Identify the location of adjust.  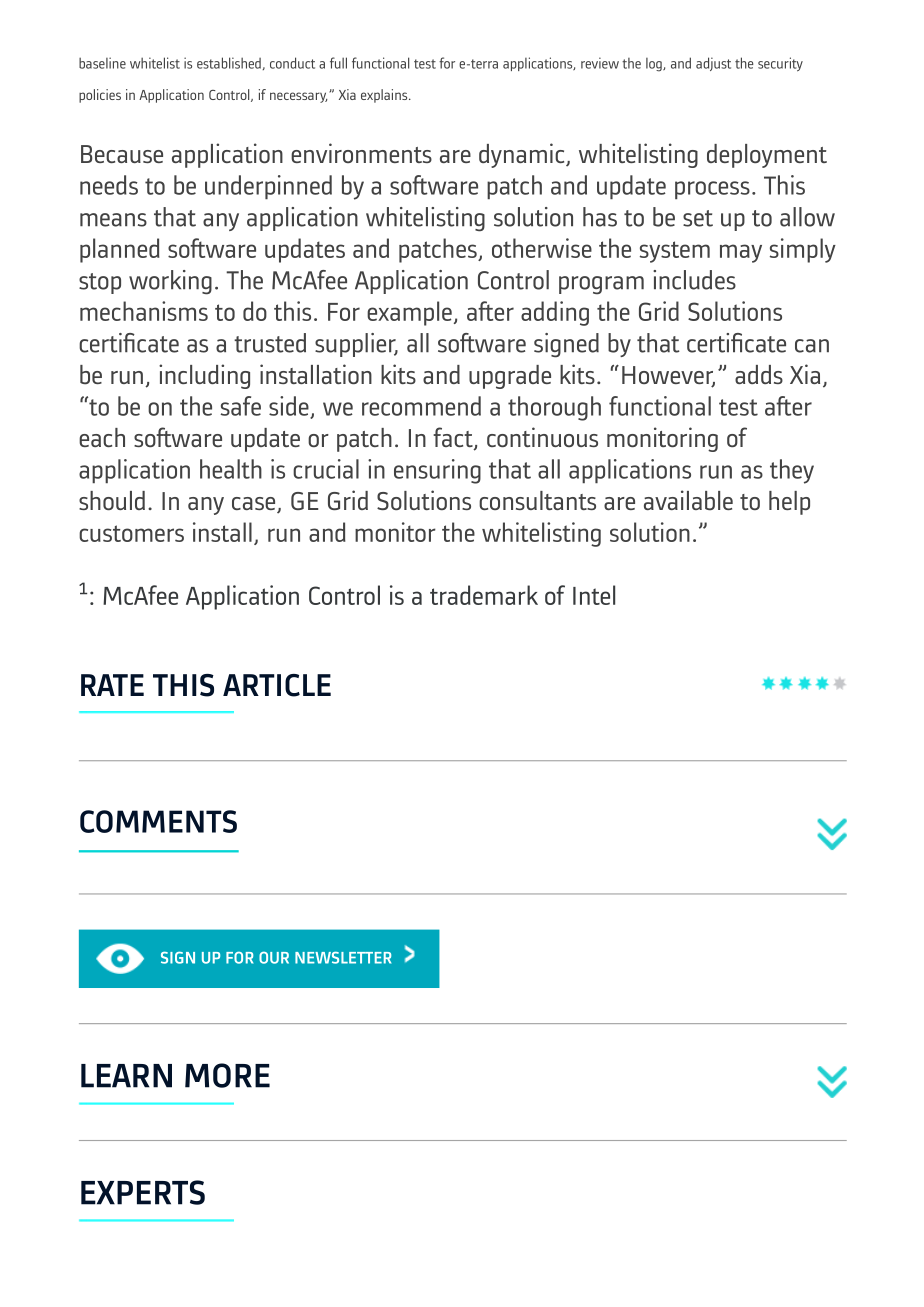
(713, 64).
